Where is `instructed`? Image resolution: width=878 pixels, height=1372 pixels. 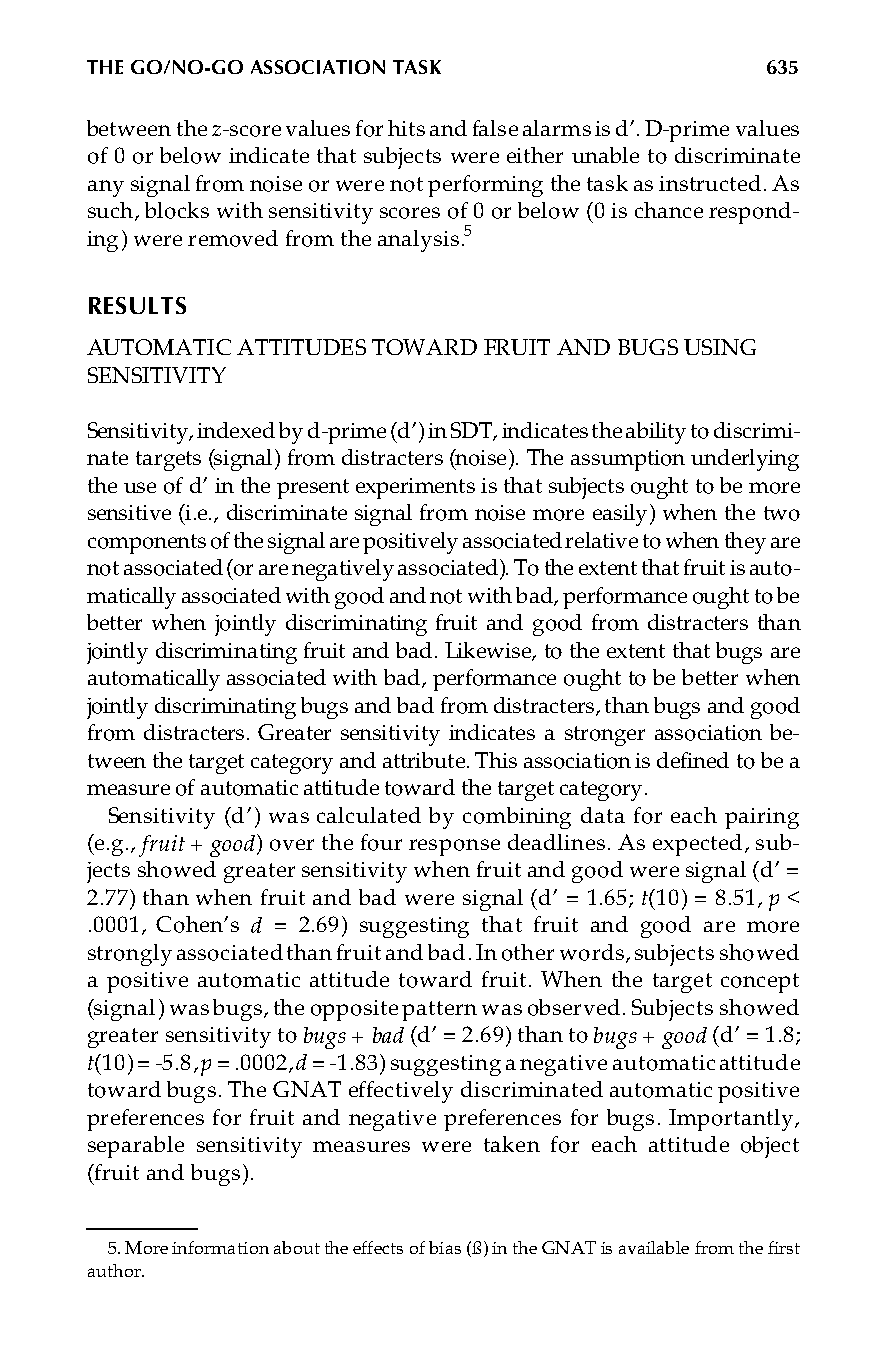 instructed is located at coordinates (710, 183).
